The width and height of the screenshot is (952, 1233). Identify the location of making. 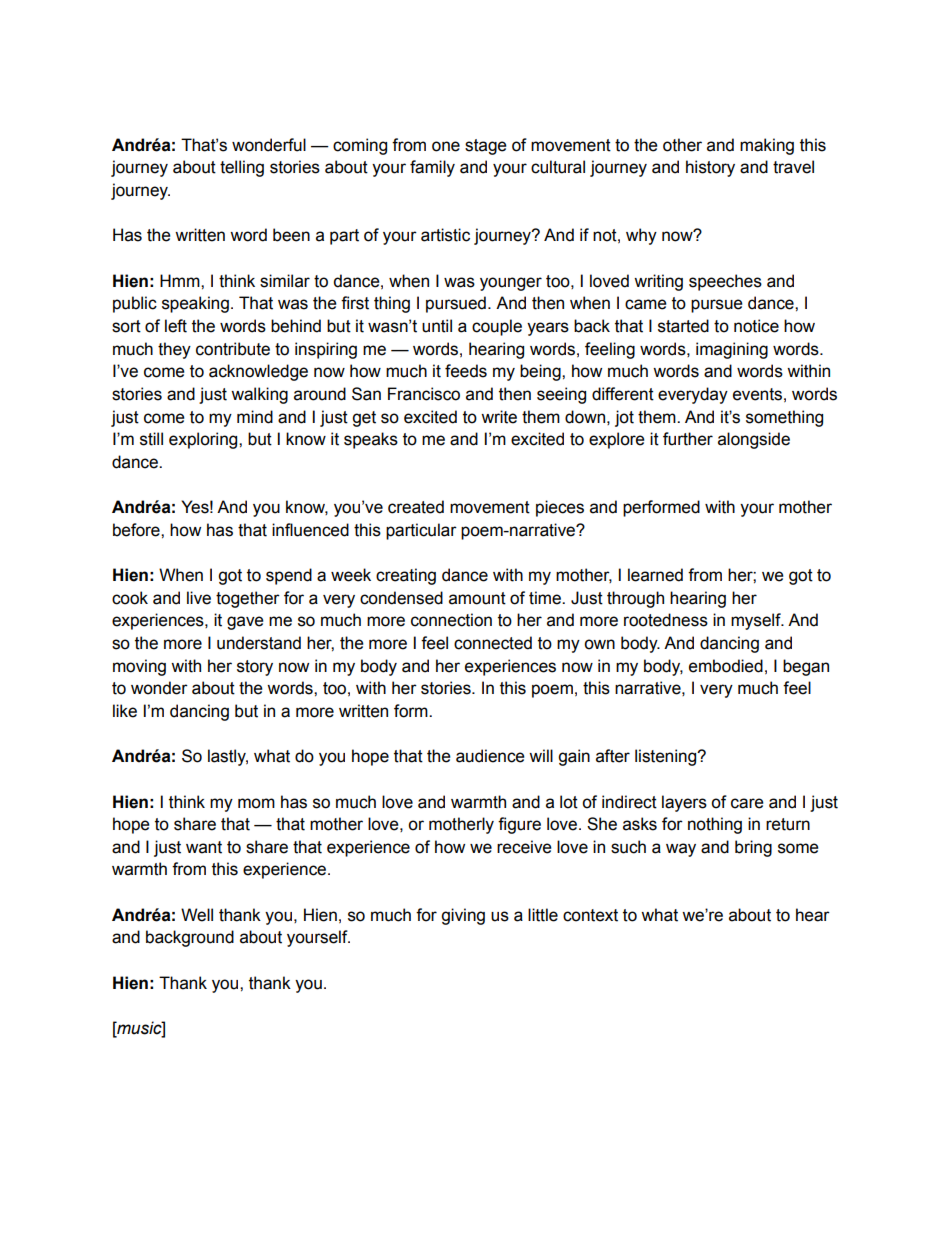
(767, 146).
